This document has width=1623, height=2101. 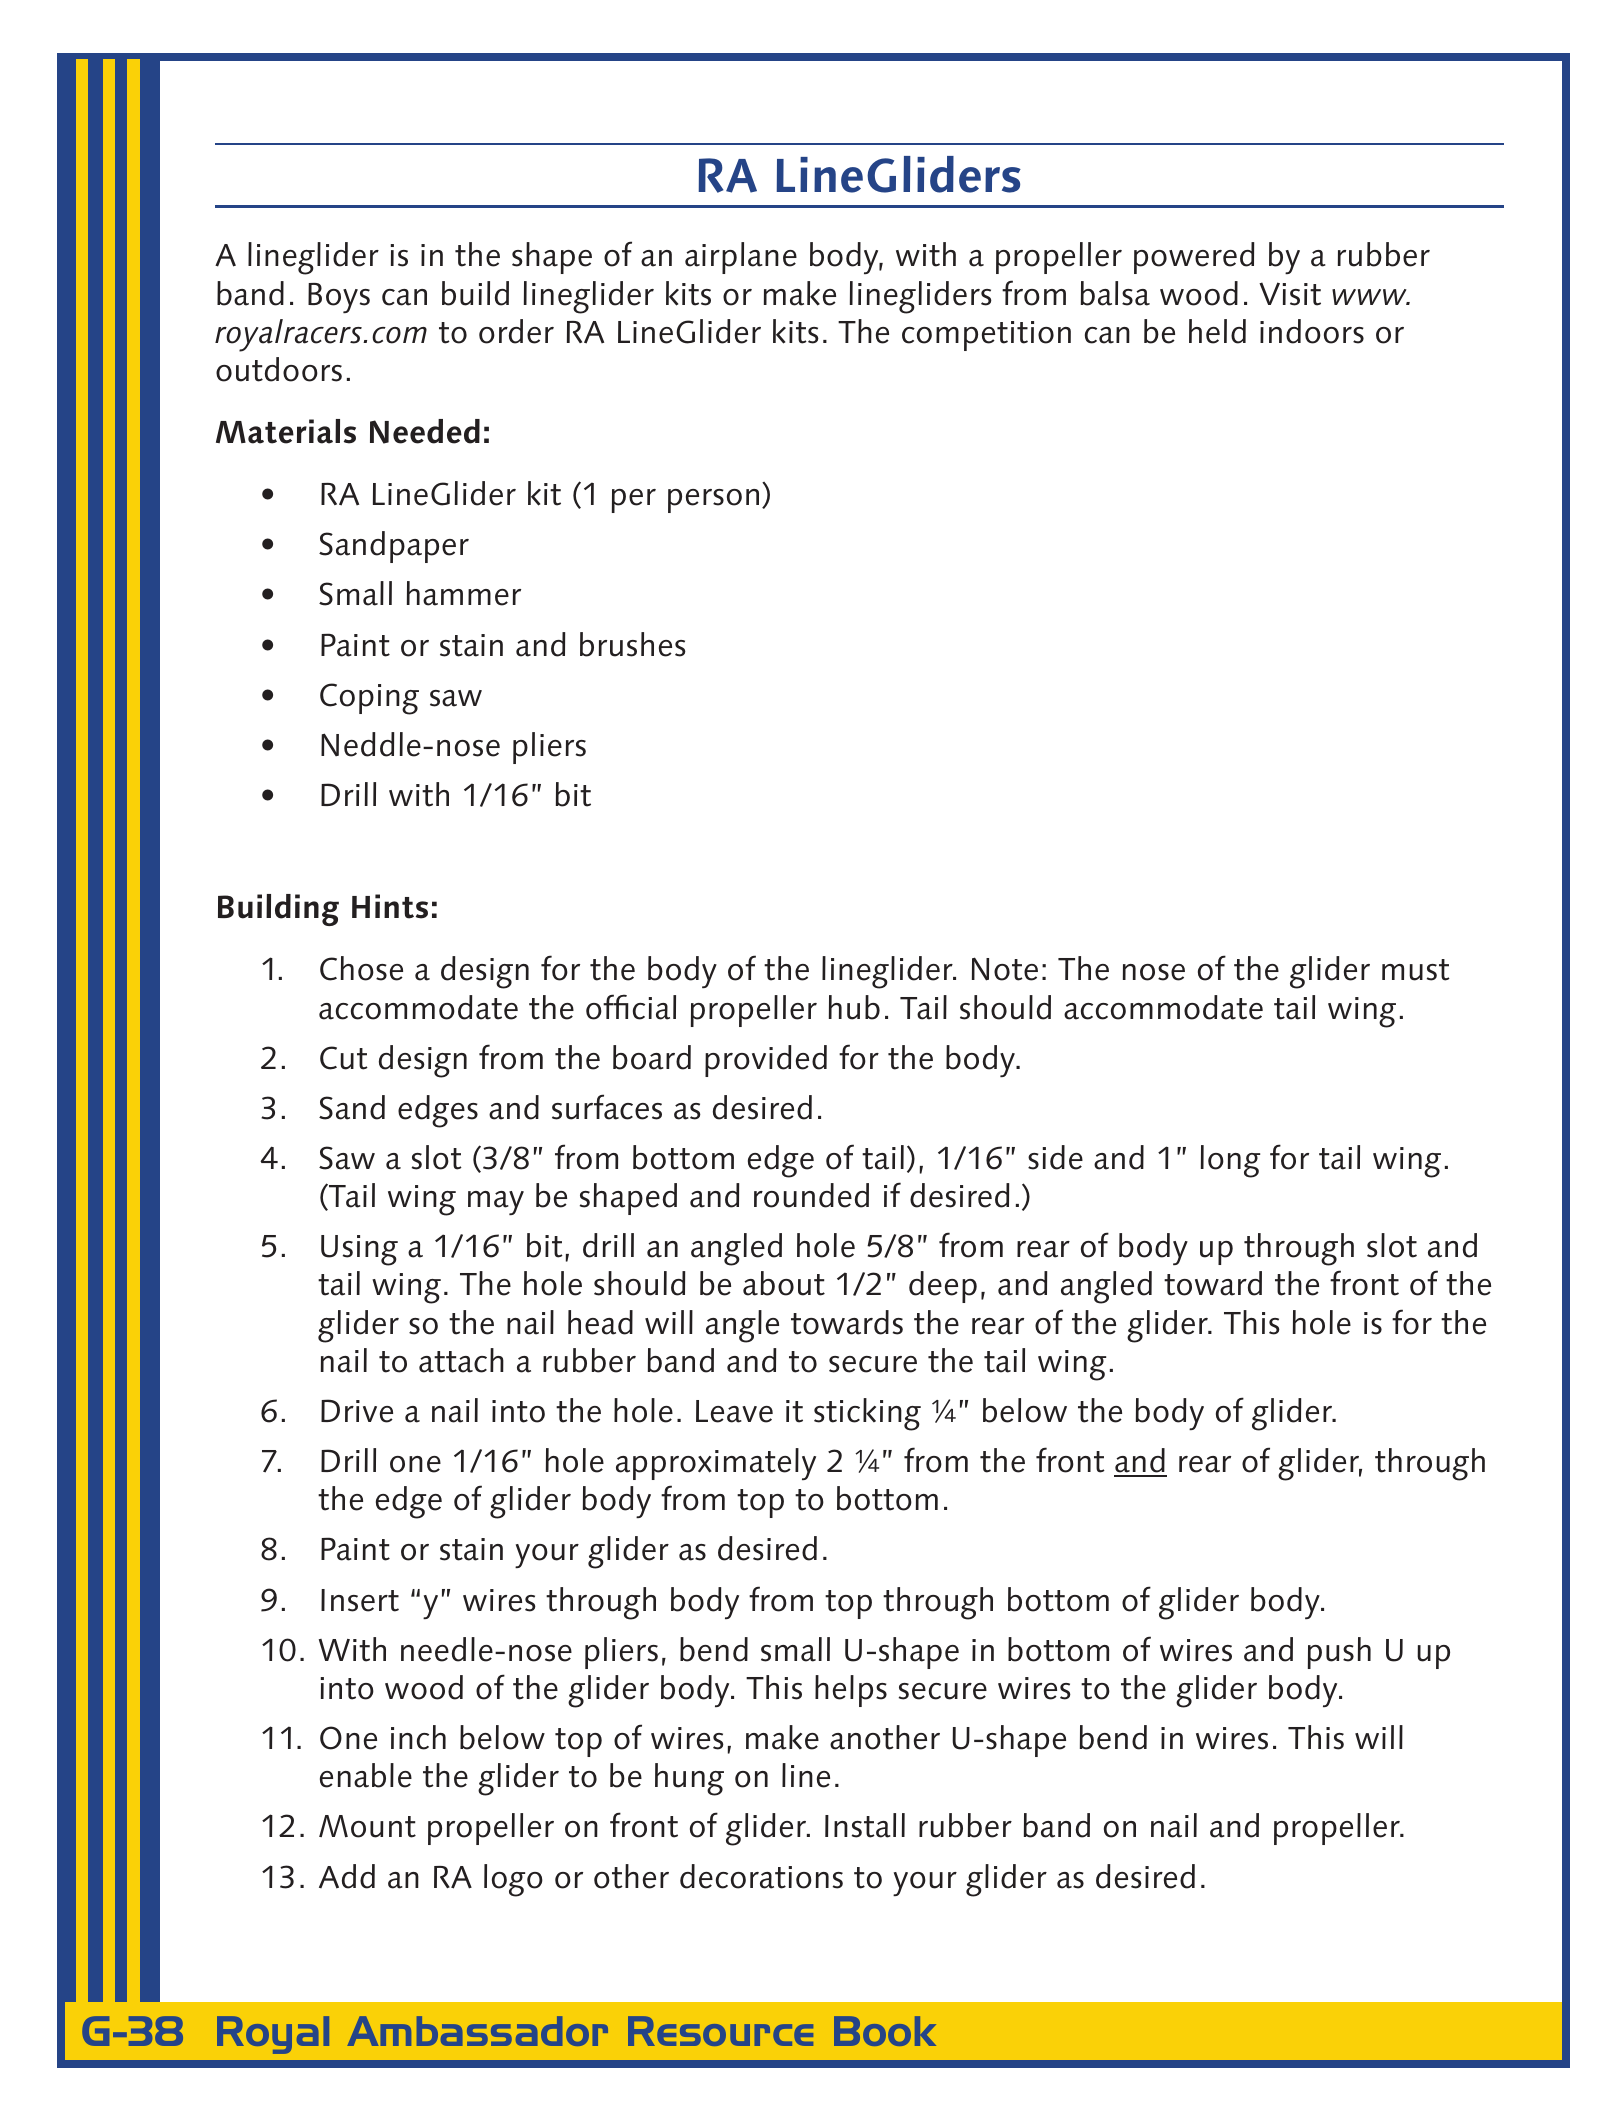 I want to click on Book, so click(x=885, y=2031).
